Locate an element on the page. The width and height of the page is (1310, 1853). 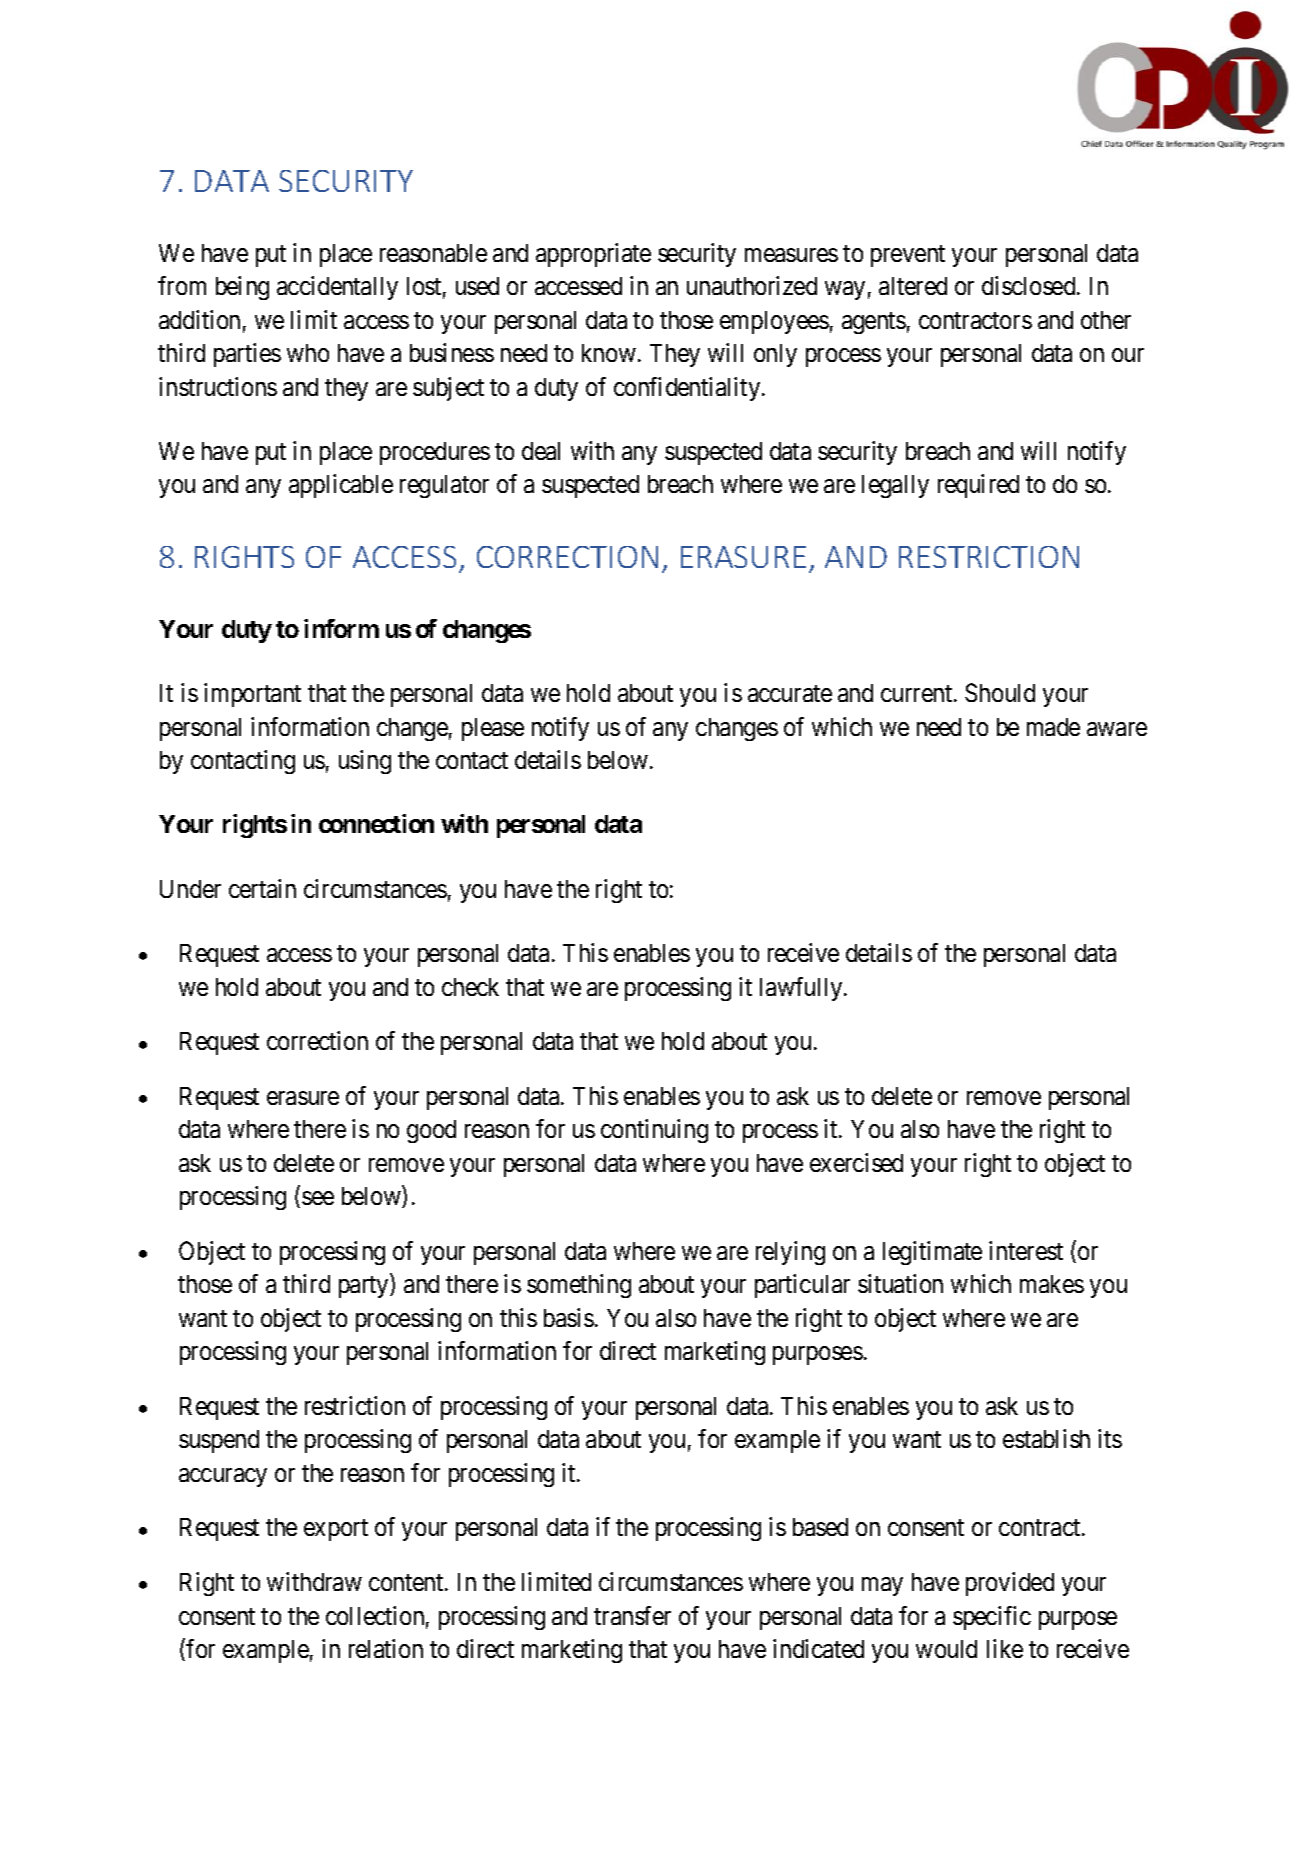
important is located at coordinates (252, 695).
